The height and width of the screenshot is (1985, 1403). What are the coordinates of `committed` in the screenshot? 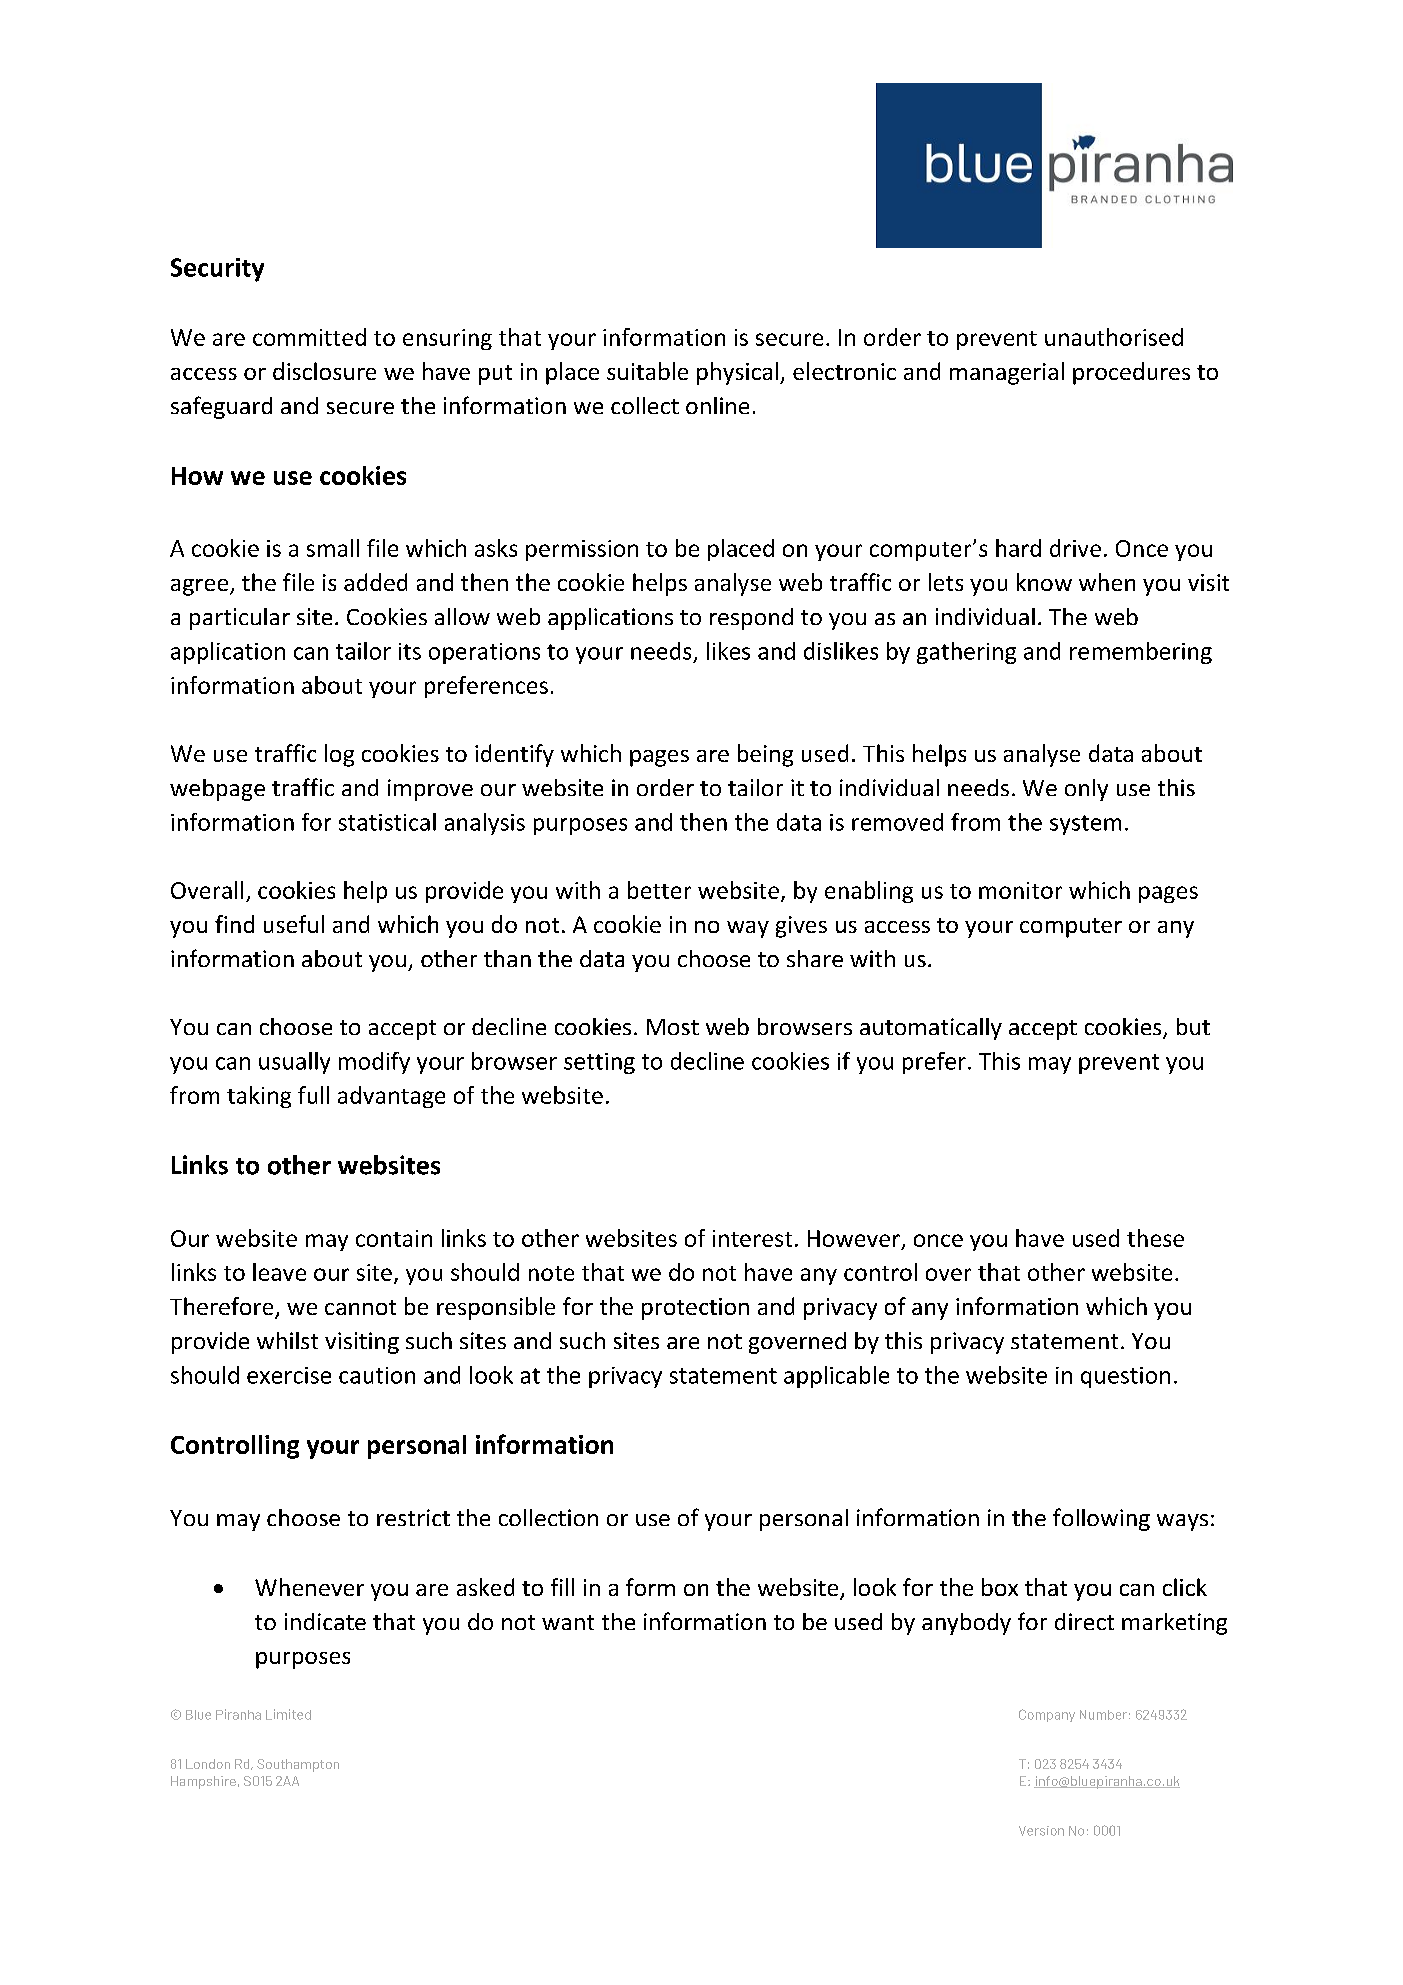 It's located at (309, 337).
